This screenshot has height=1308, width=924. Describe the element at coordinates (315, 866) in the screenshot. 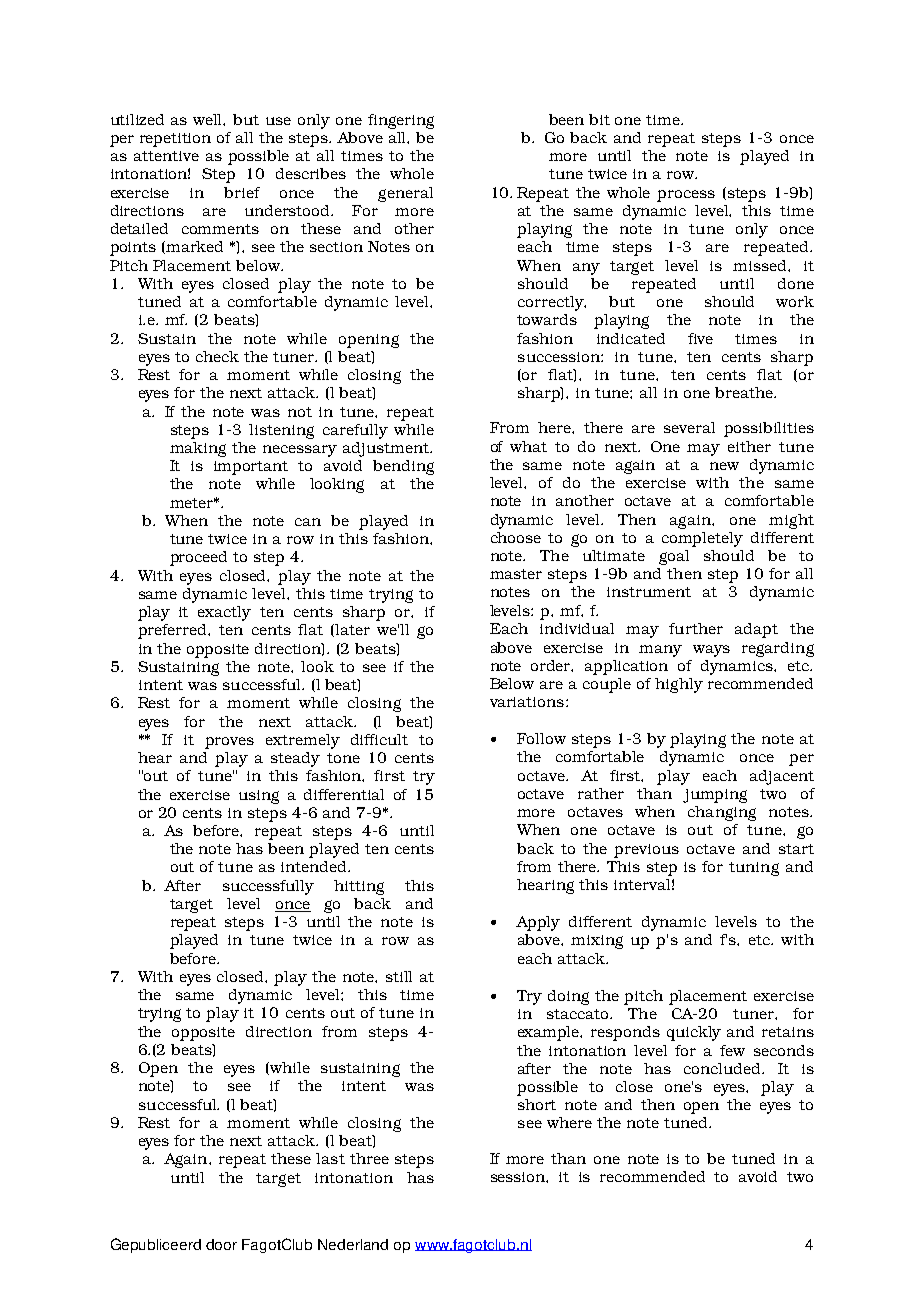

I see `intended` at that location.
